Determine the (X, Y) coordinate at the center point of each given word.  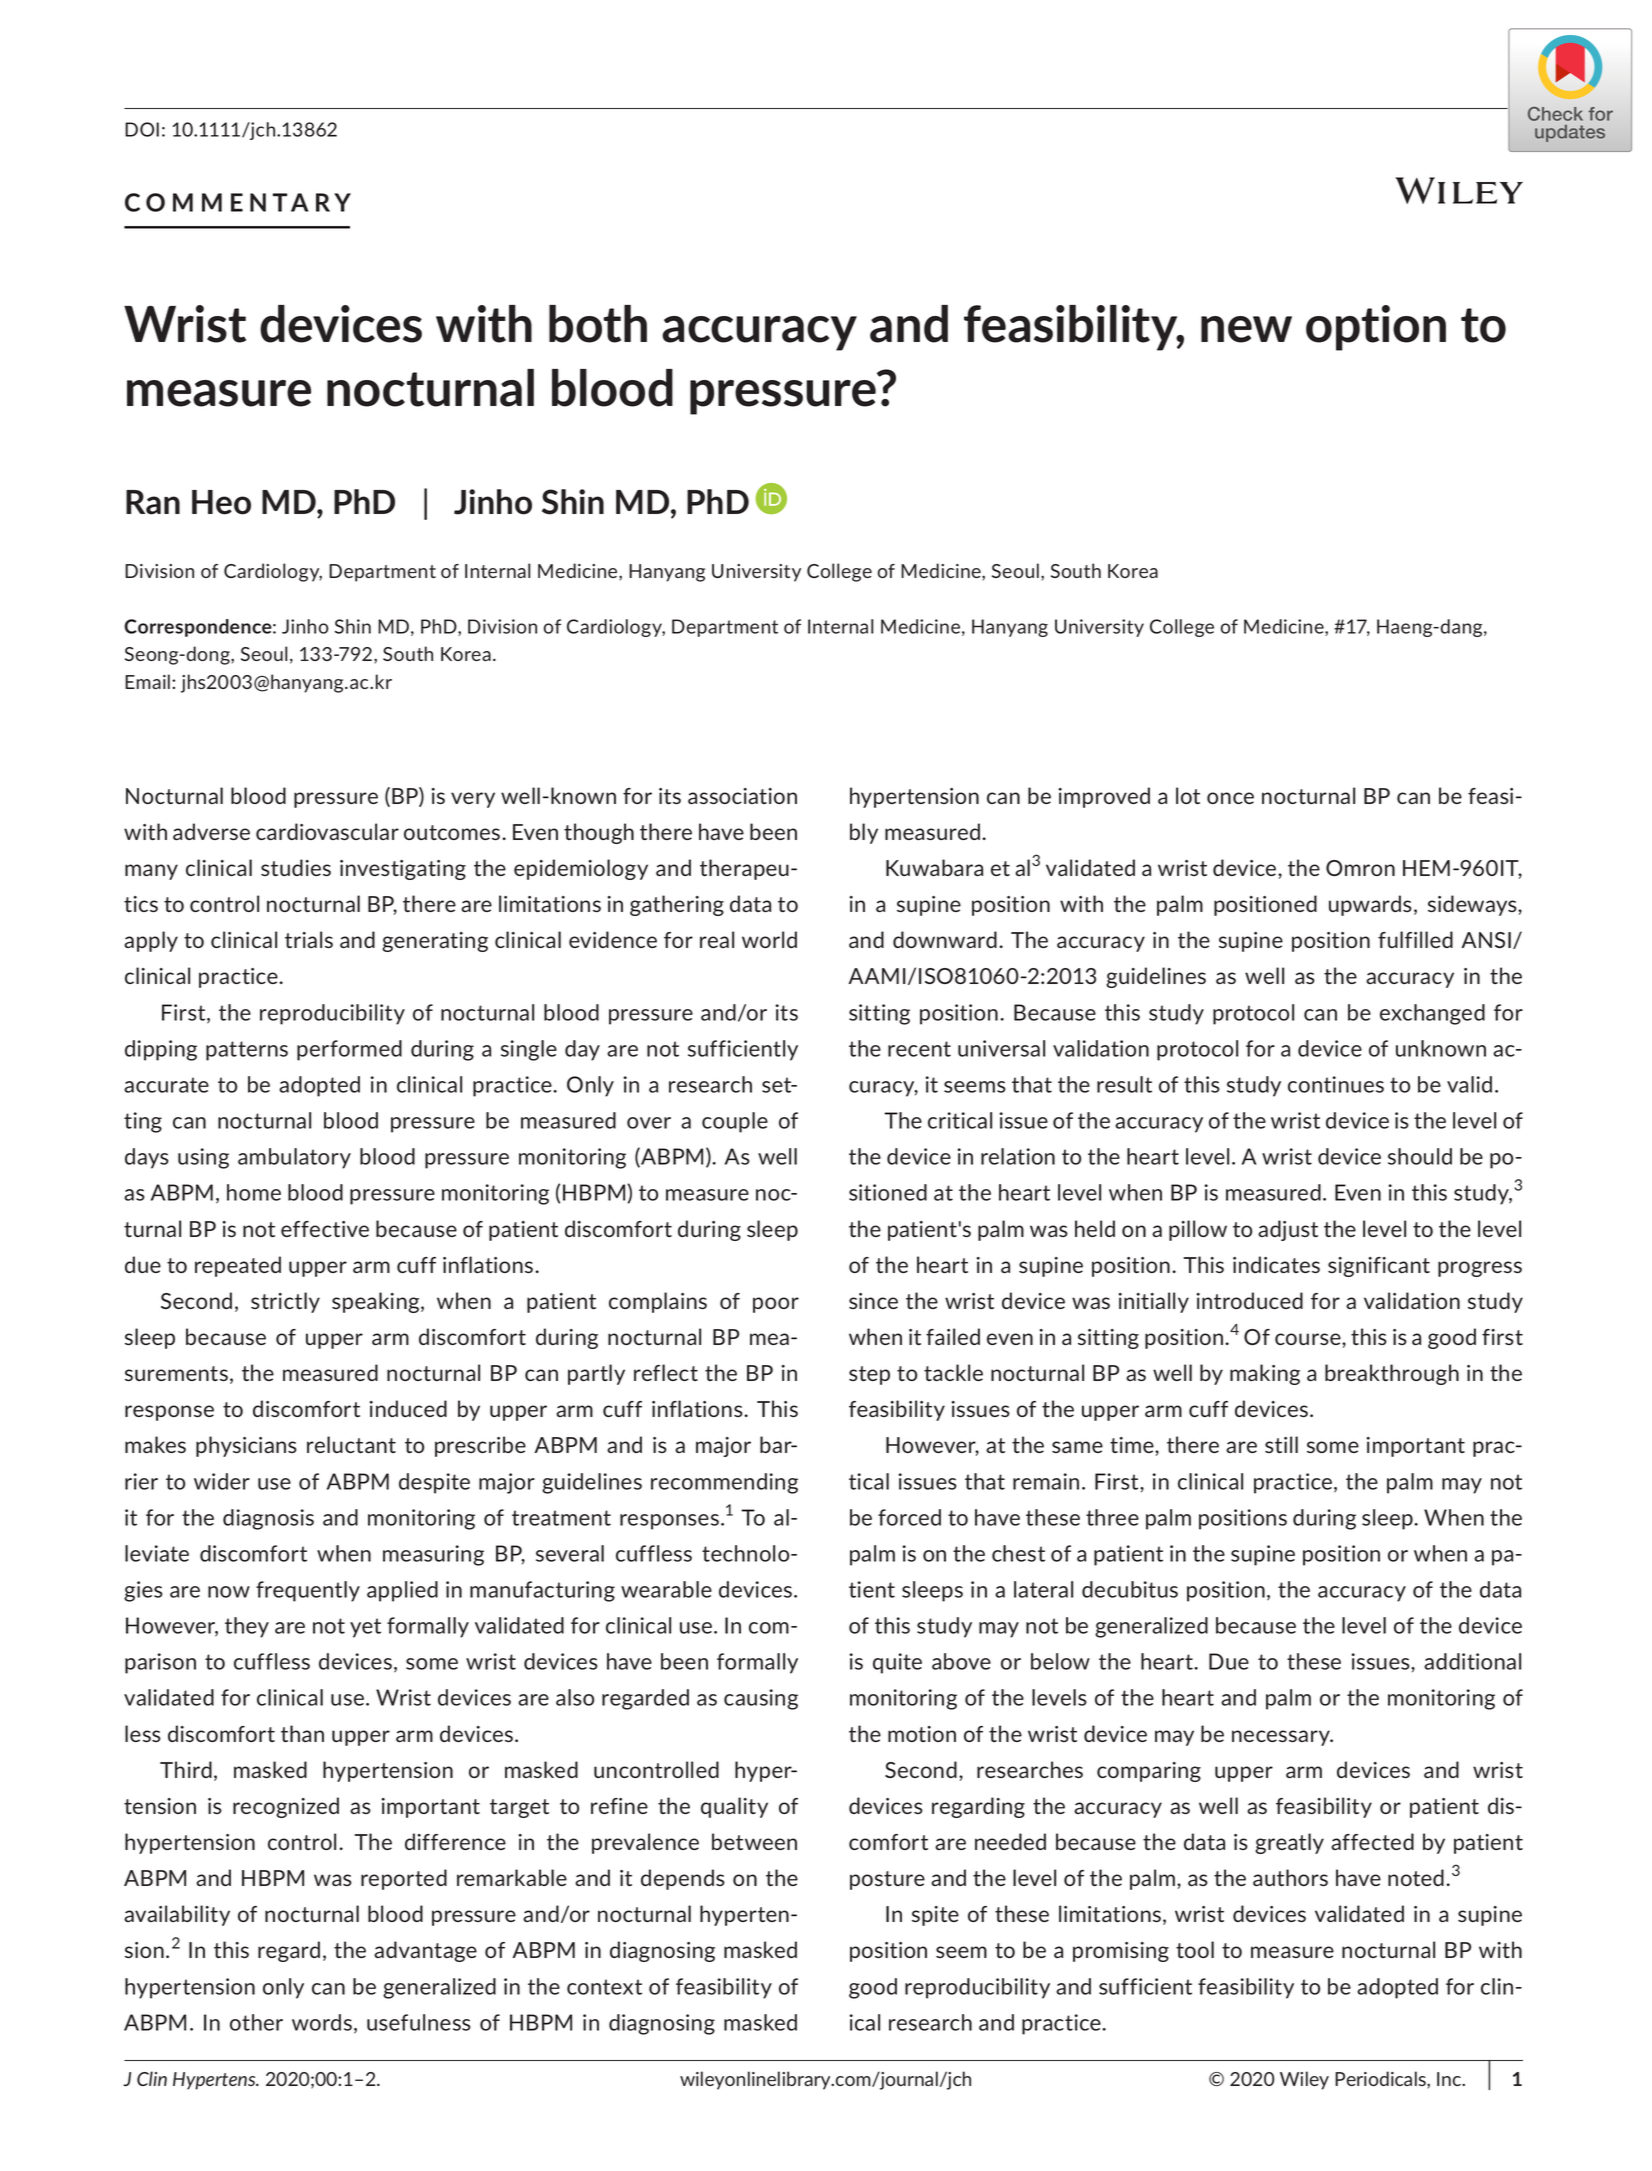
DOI (142, 129)
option (1376, 328)
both (598, 324)
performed (349, 1050)
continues (1336, 1084)
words (322, 2022)
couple (735, 1122)
